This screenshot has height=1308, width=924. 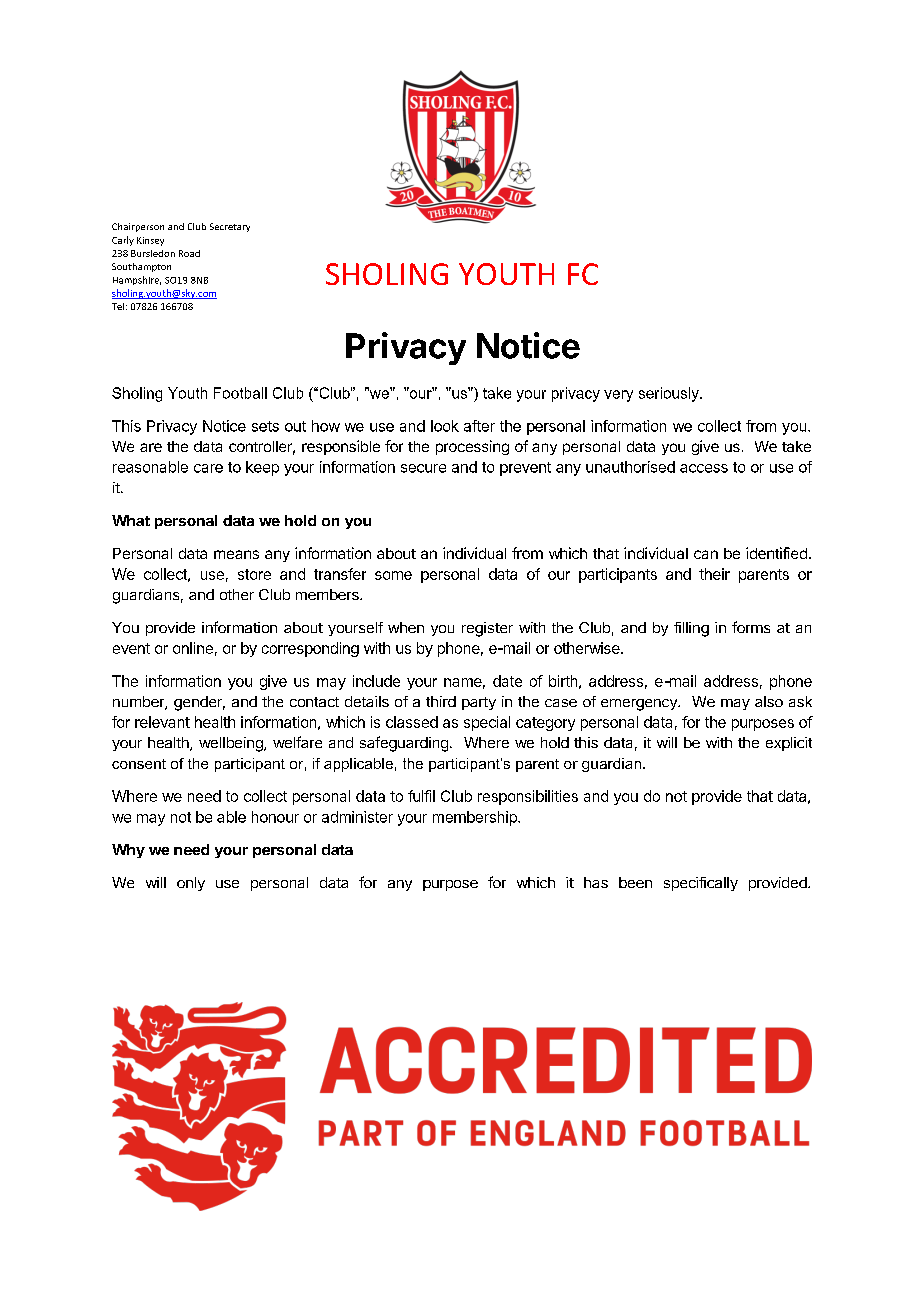 What do you see at coordinates (618, 396) in the screenshot?
I see `very` at bounding box center [618, 396].
